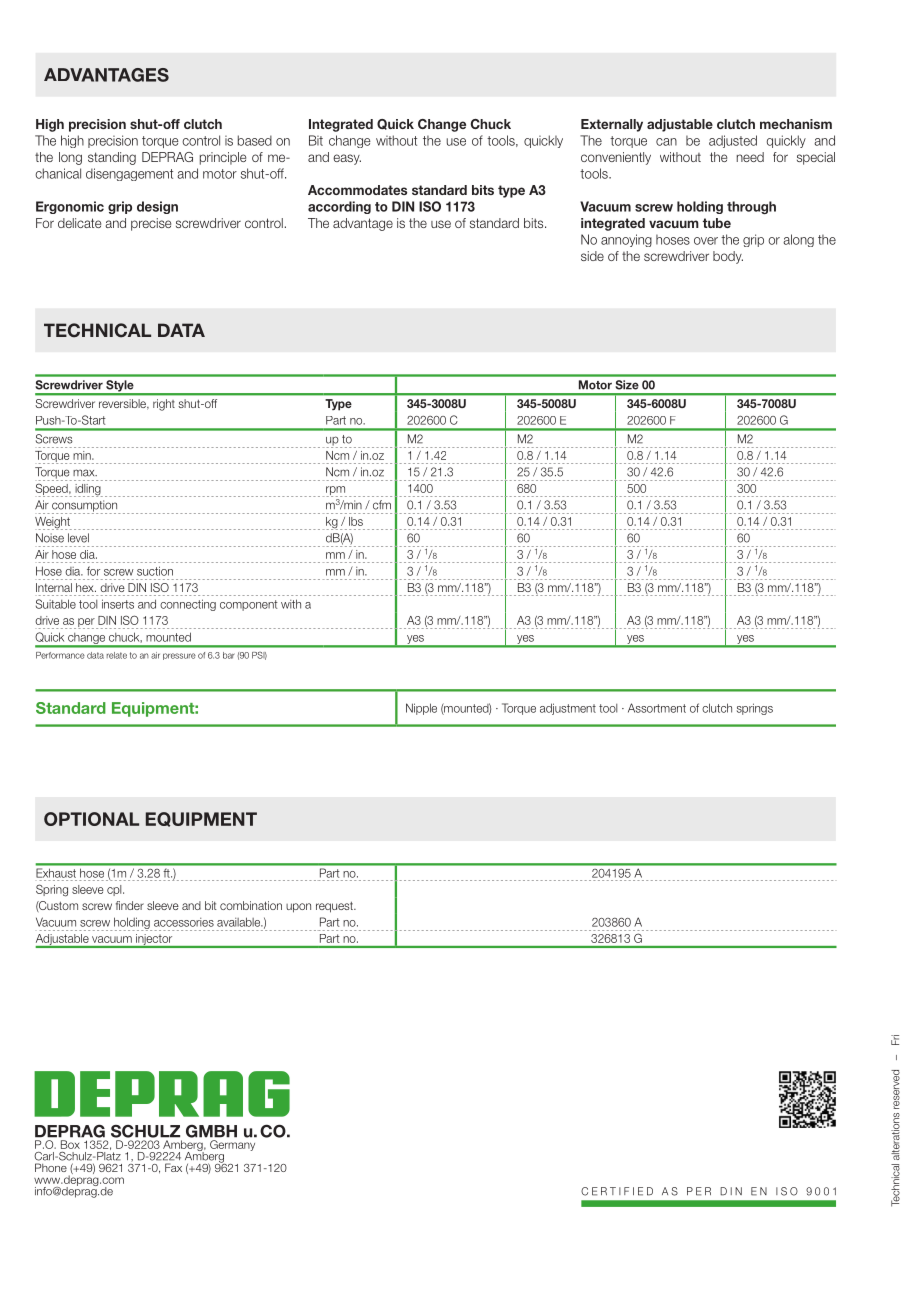 This image has height=1308, width=924. Describe the element at coordinates (335, 907) in the image. I see `request` at that location.
